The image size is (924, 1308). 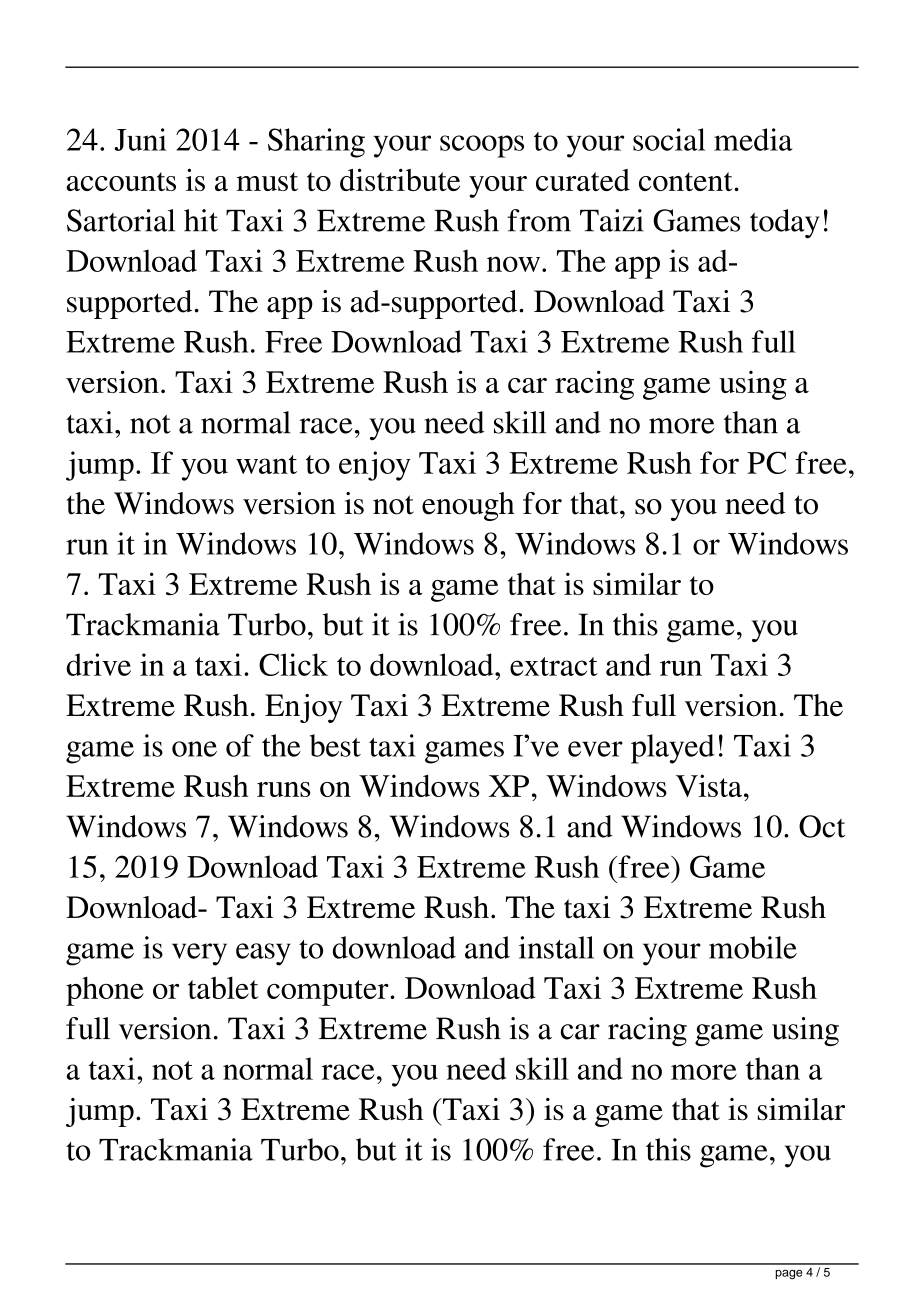 What do you see at coordinates (201, 220) in the screenshot?
I see `hit` at bounding box center [201, 220].
